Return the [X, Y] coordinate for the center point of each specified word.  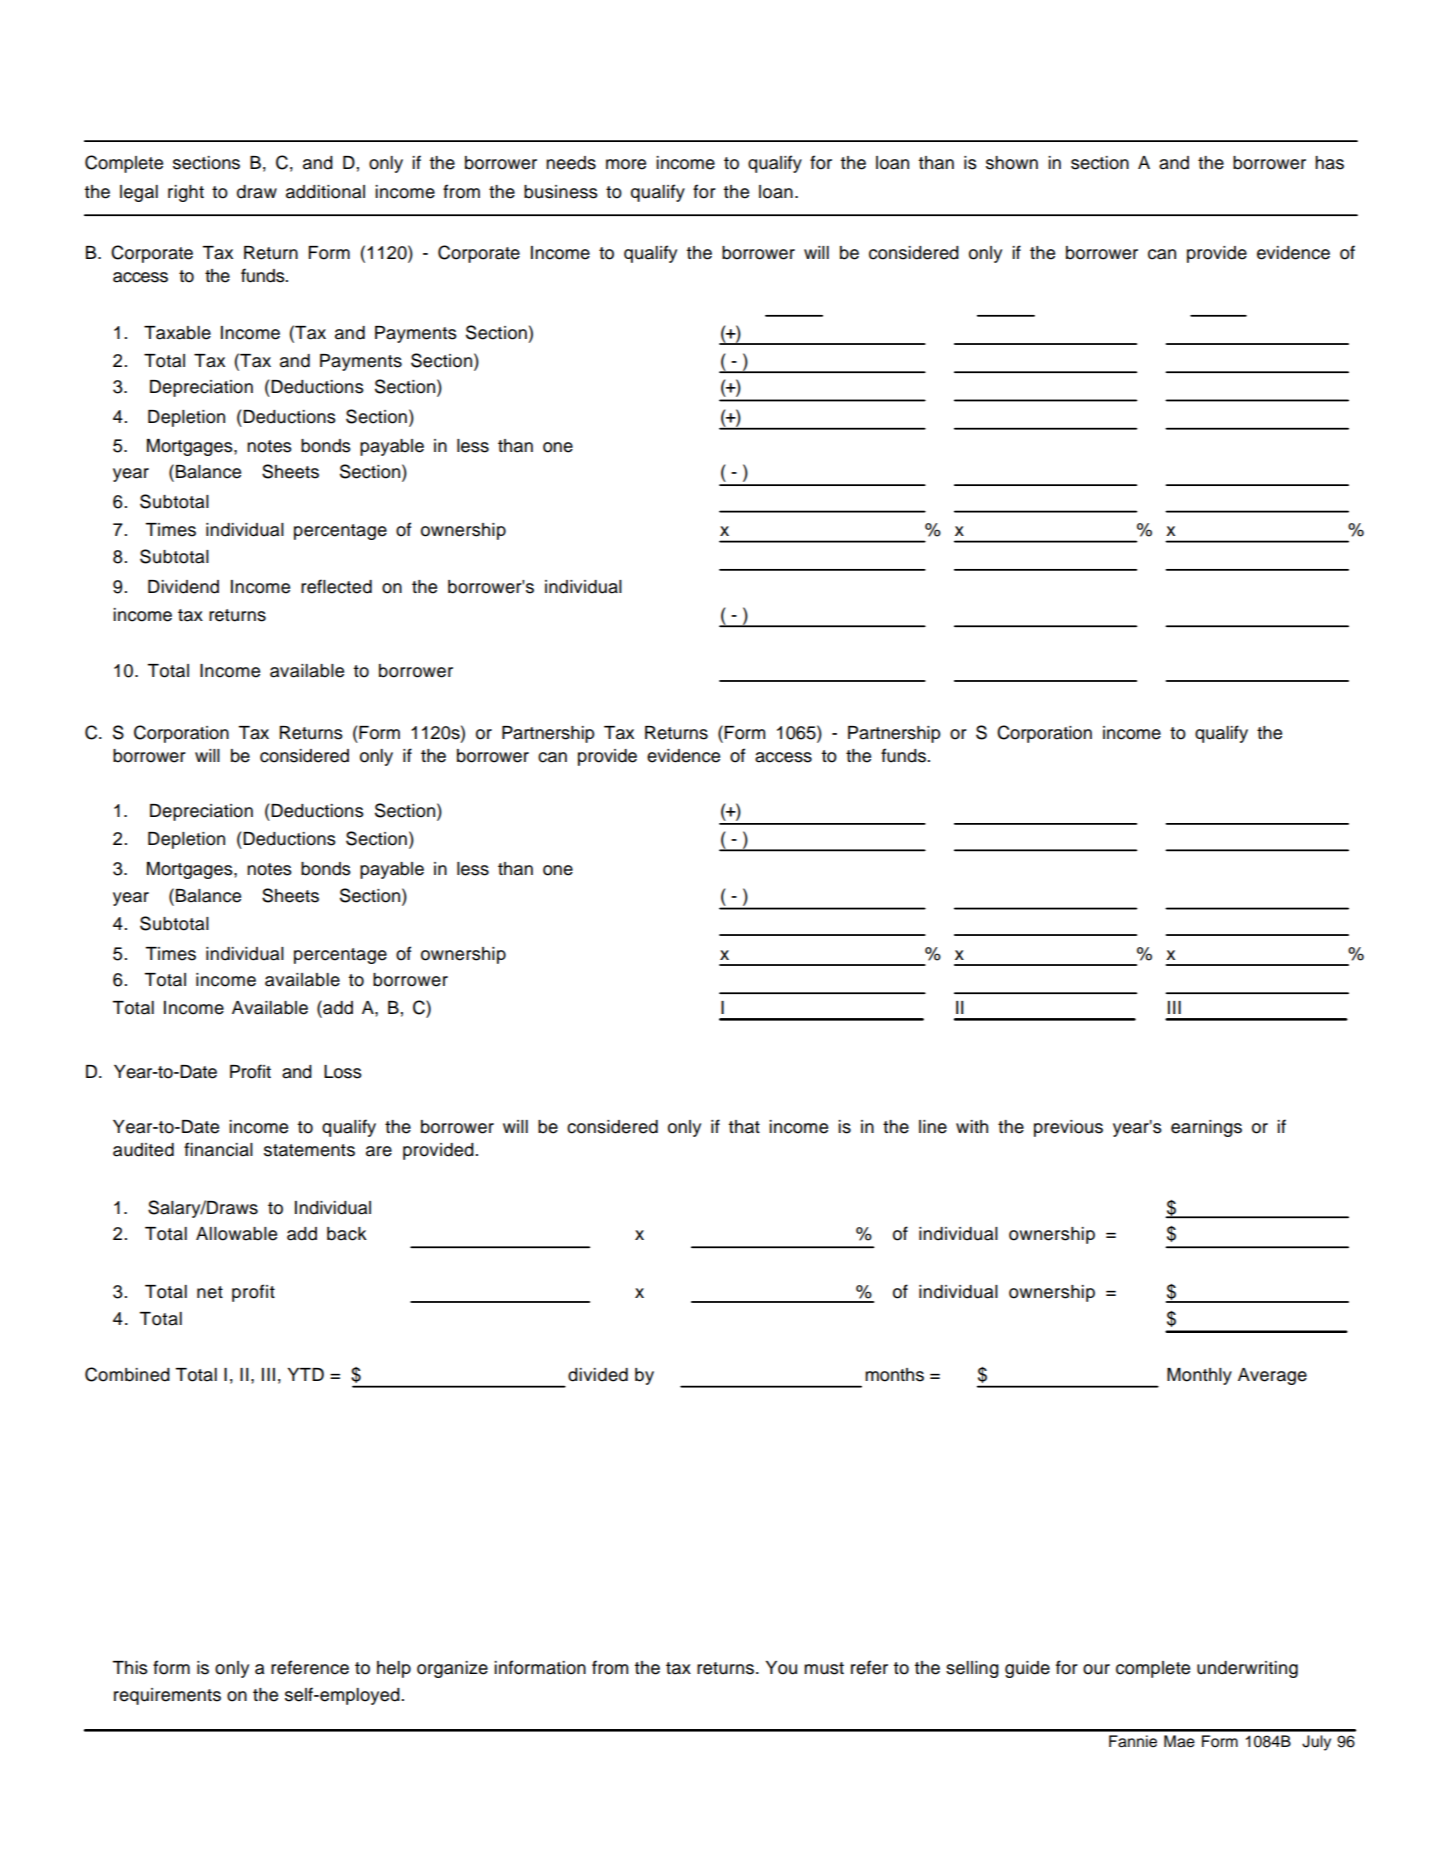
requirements [167, 1696]
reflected [336, 586]
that [744, 1127]
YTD [306, 1374]
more [626, 164]
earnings [1206, 1128]
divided [598, 1375]
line [933, 1127]
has [1329, 163]
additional [325, 192]
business [561, 192]
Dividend [183, 587]
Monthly [1199, 1376]
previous [1068, 1128]
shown [1012, 163]
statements [309, 1150]
